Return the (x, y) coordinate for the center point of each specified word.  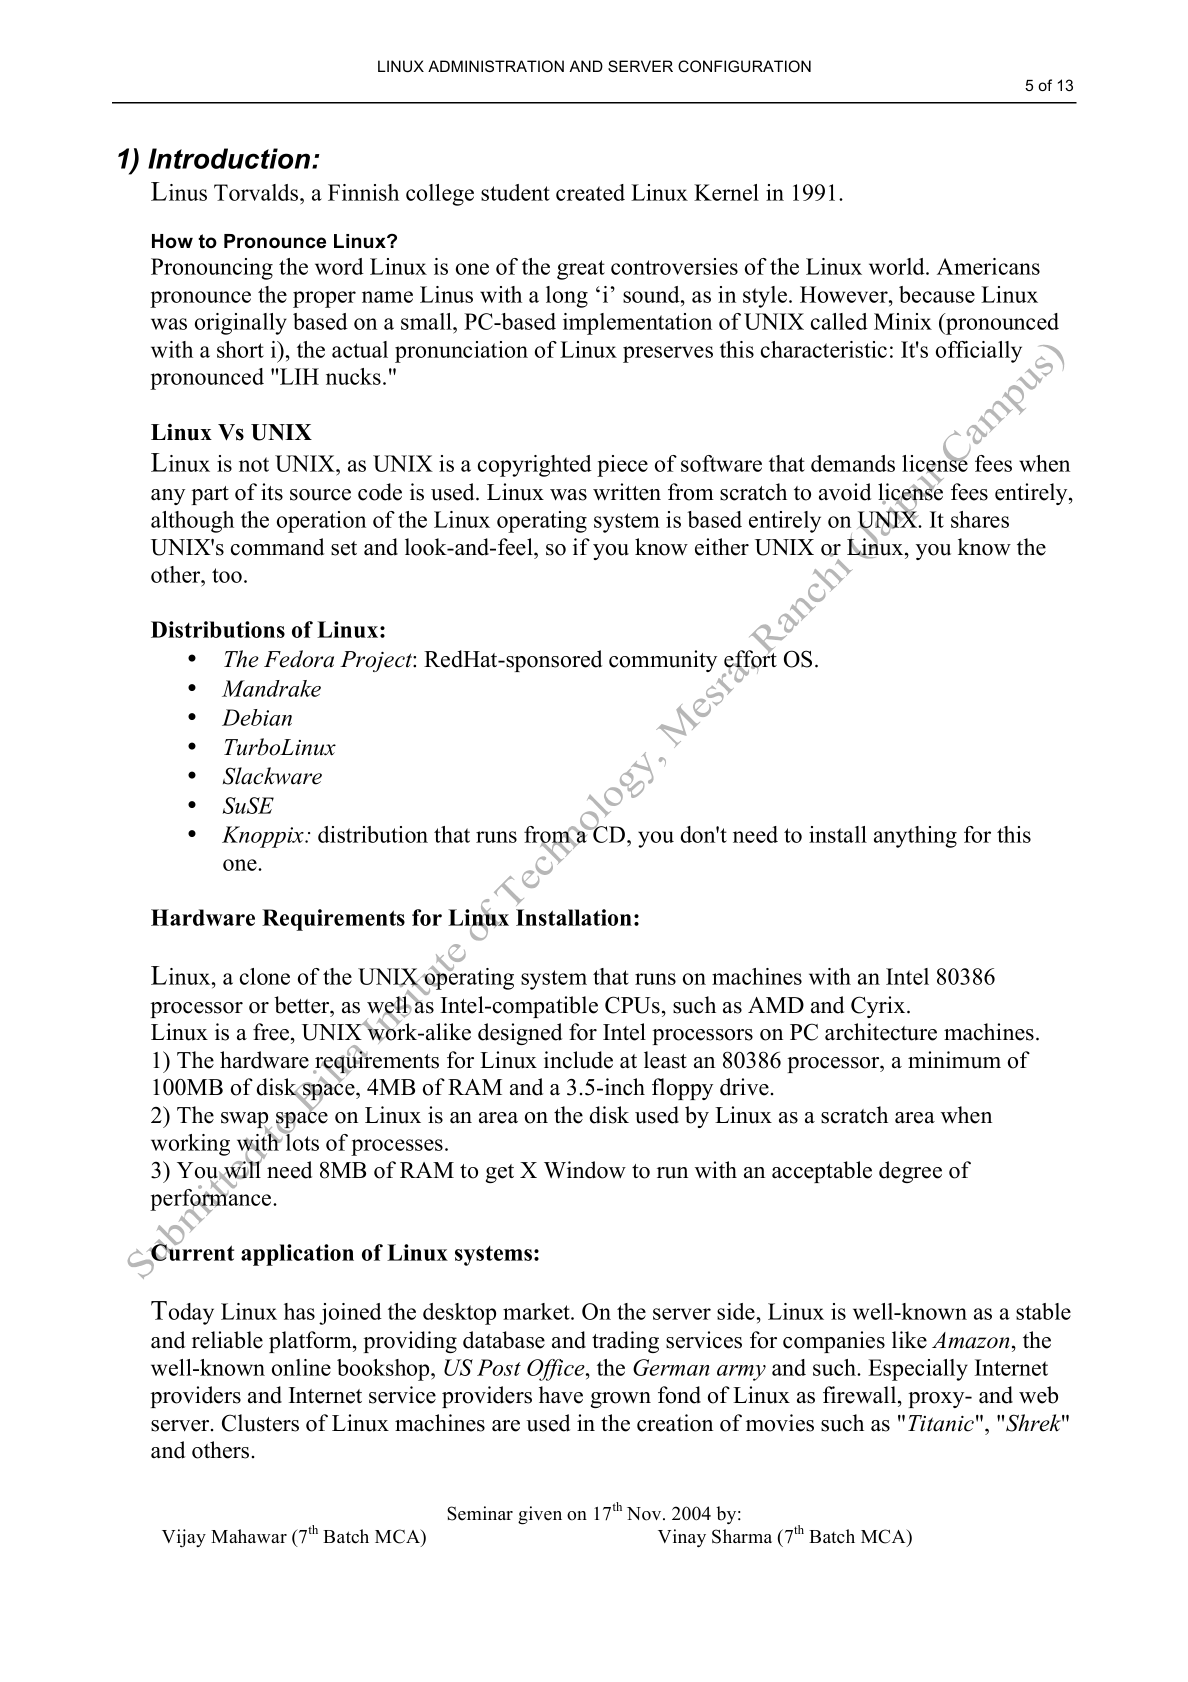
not (254, 464)
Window (585, 1170)
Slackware (272, 776)
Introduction (229, 158)
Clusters (260, 1423)
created (590, 192)
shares (980, 519)
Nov (645, 1514)
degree (910, 1172)
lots (301, 1141)
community (663, 661)
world (898, 266)
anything (915, 837)
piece (622, 466)
